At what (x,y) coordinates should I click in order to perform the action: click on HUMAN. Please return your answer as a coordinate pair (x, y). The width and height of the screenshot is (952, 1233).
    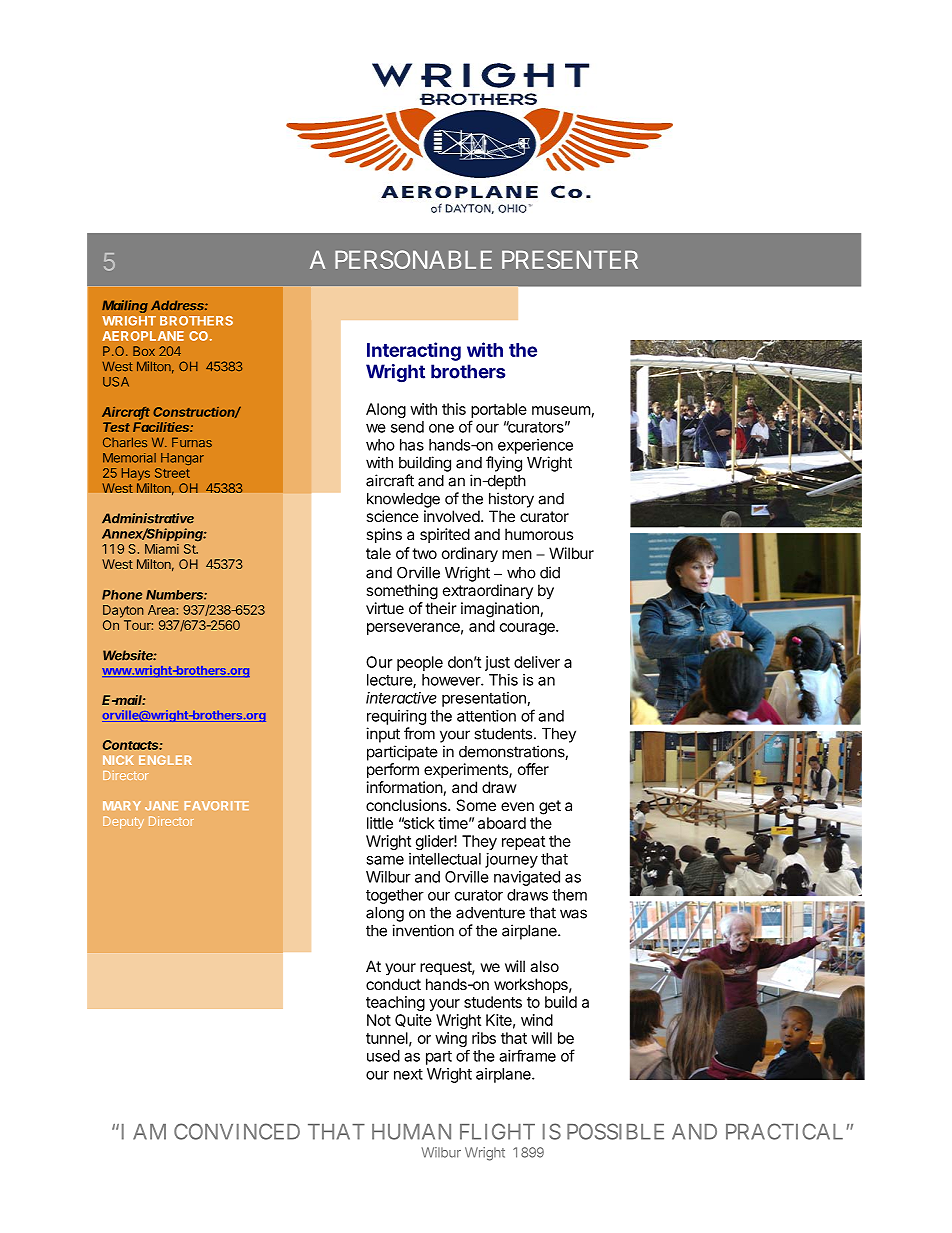
    Looking at the image, I should click on (411, 1132).
